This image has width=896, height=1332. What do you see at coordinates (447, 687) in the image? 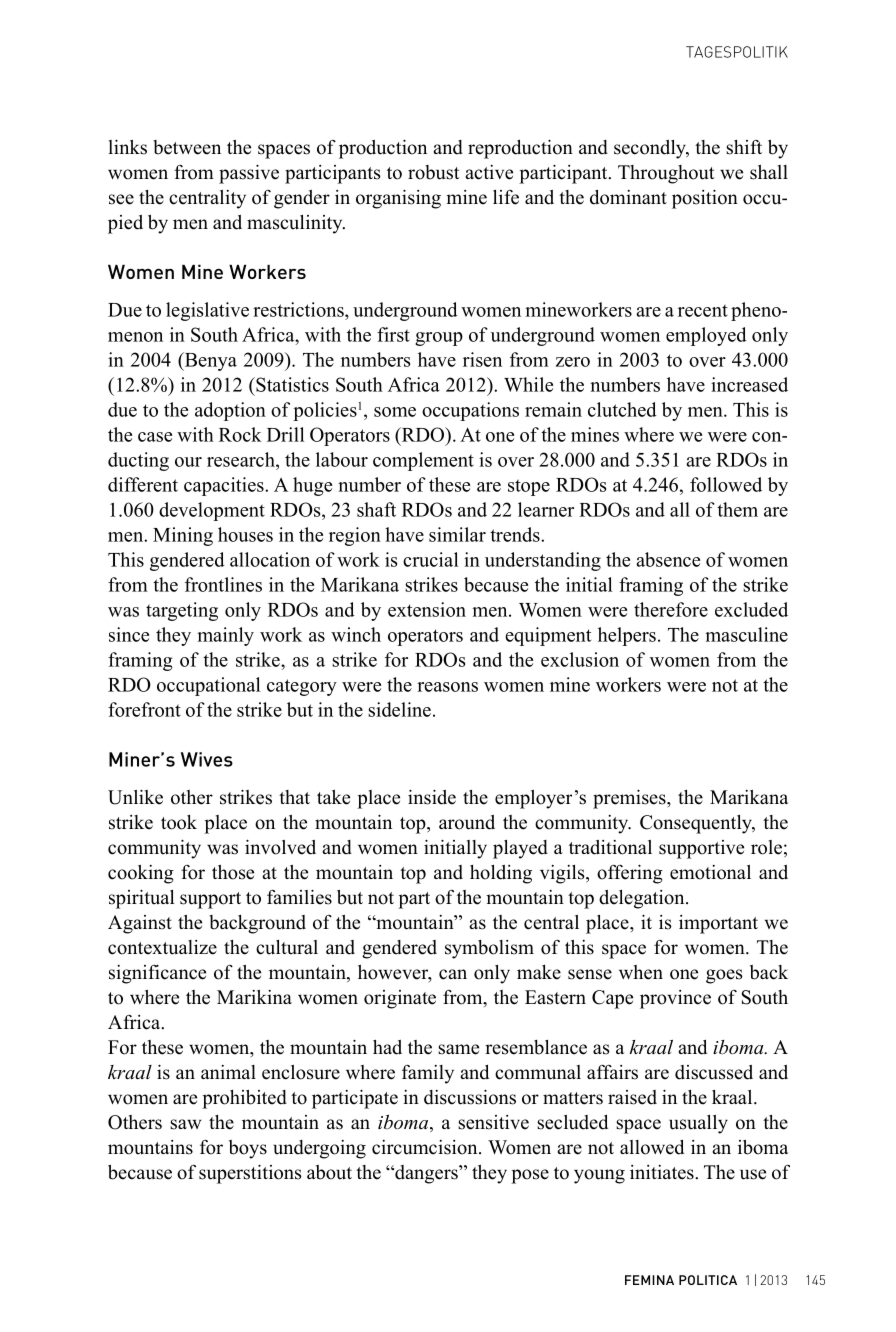
I see `reasons` at bounding box center [447, 687].
